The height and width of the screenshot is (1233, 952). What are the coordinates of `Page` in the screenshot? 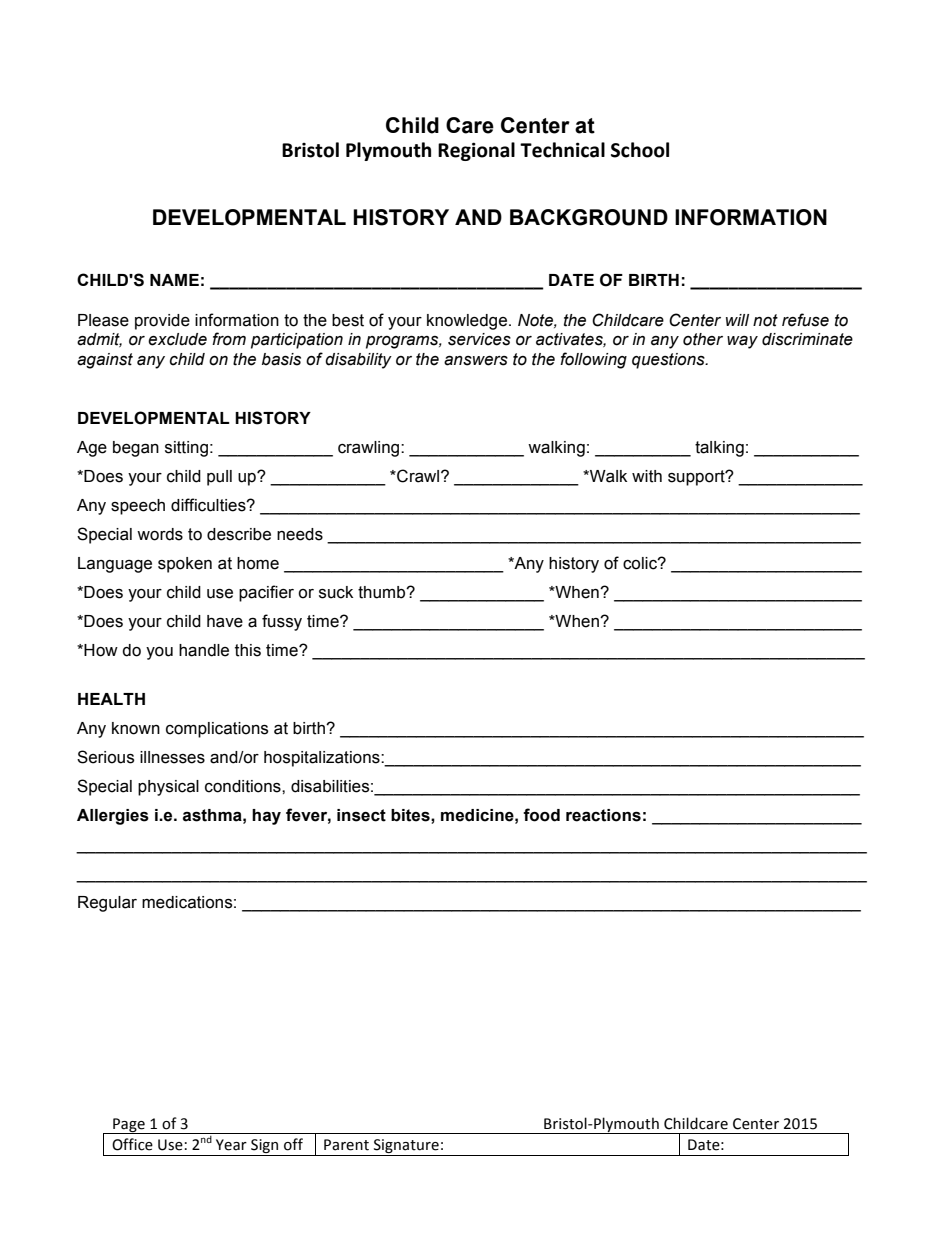 It's located at (129, 1126).
